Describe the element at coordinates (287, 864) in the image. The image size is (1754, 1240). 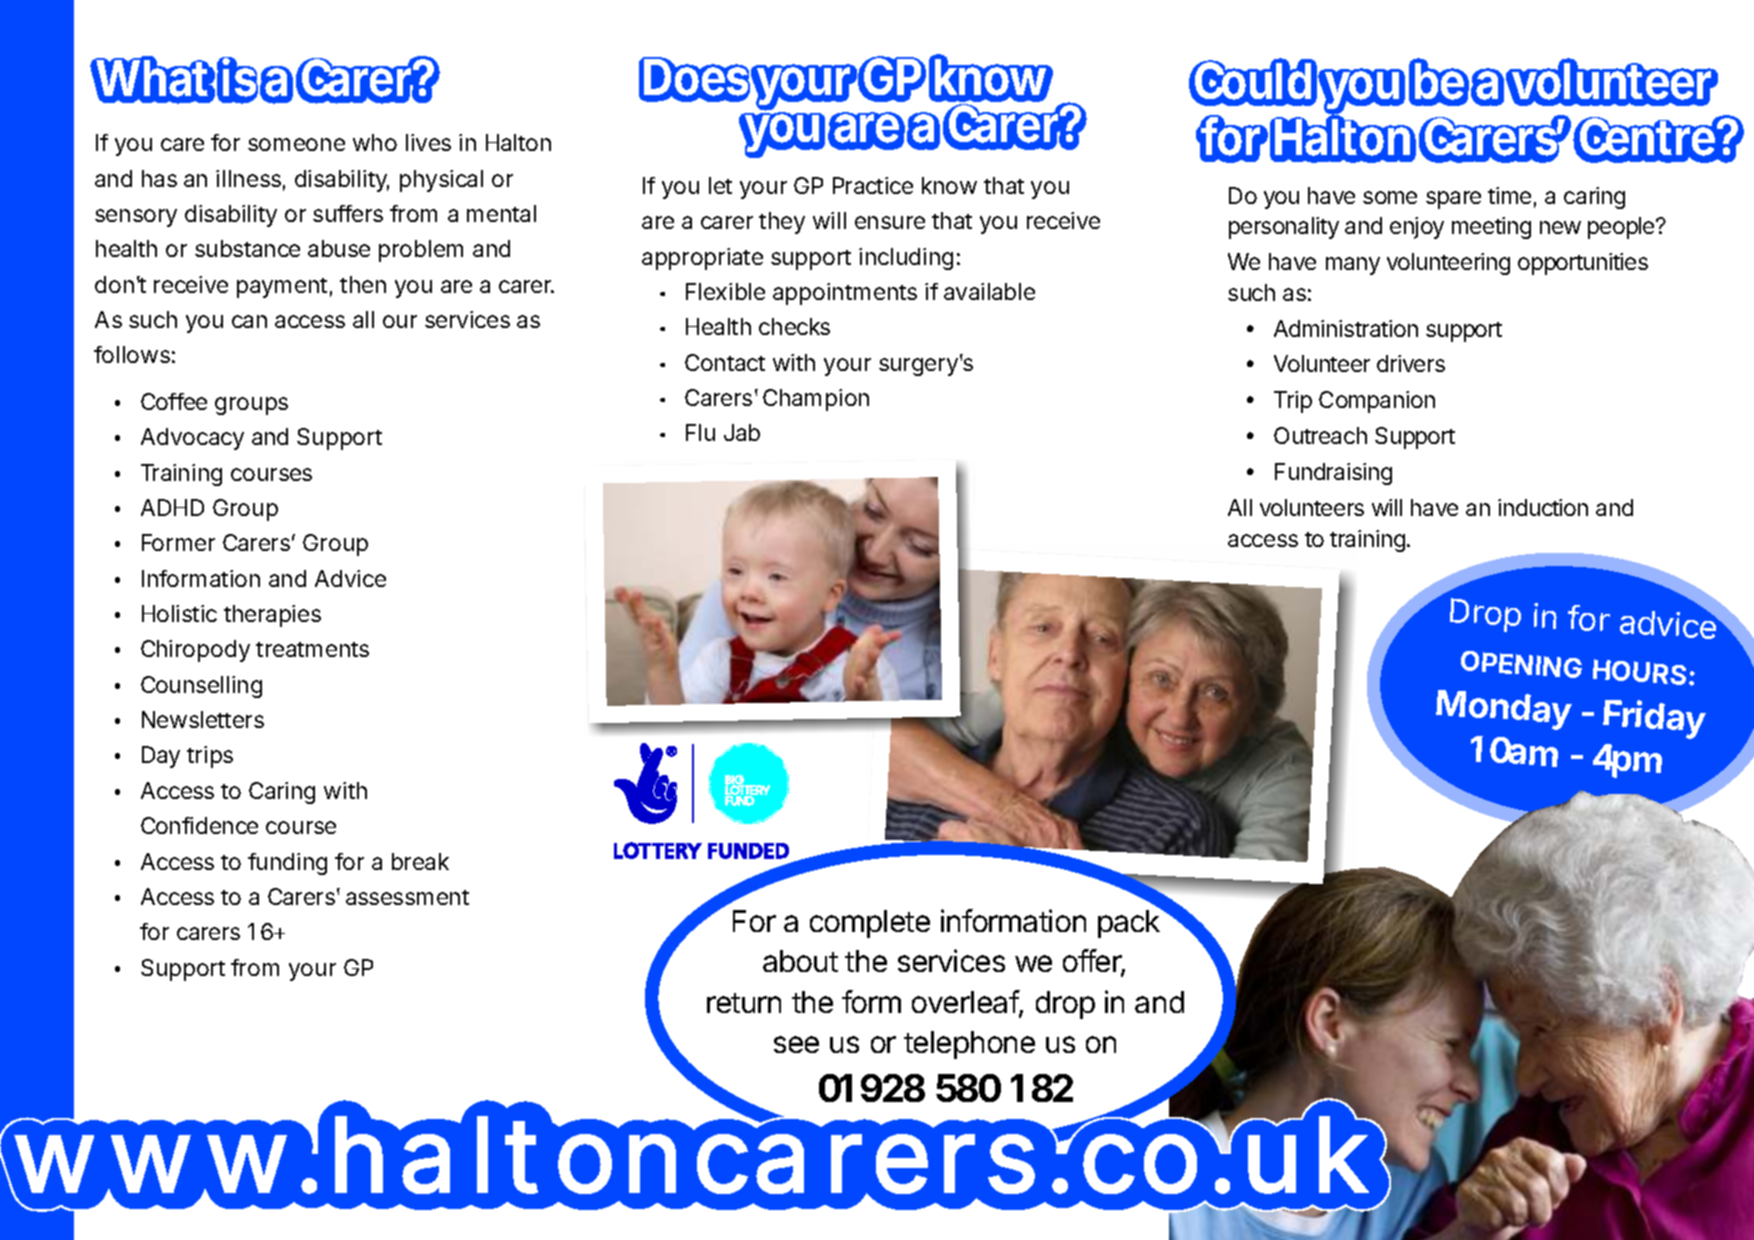
I see `funding` at that location.
